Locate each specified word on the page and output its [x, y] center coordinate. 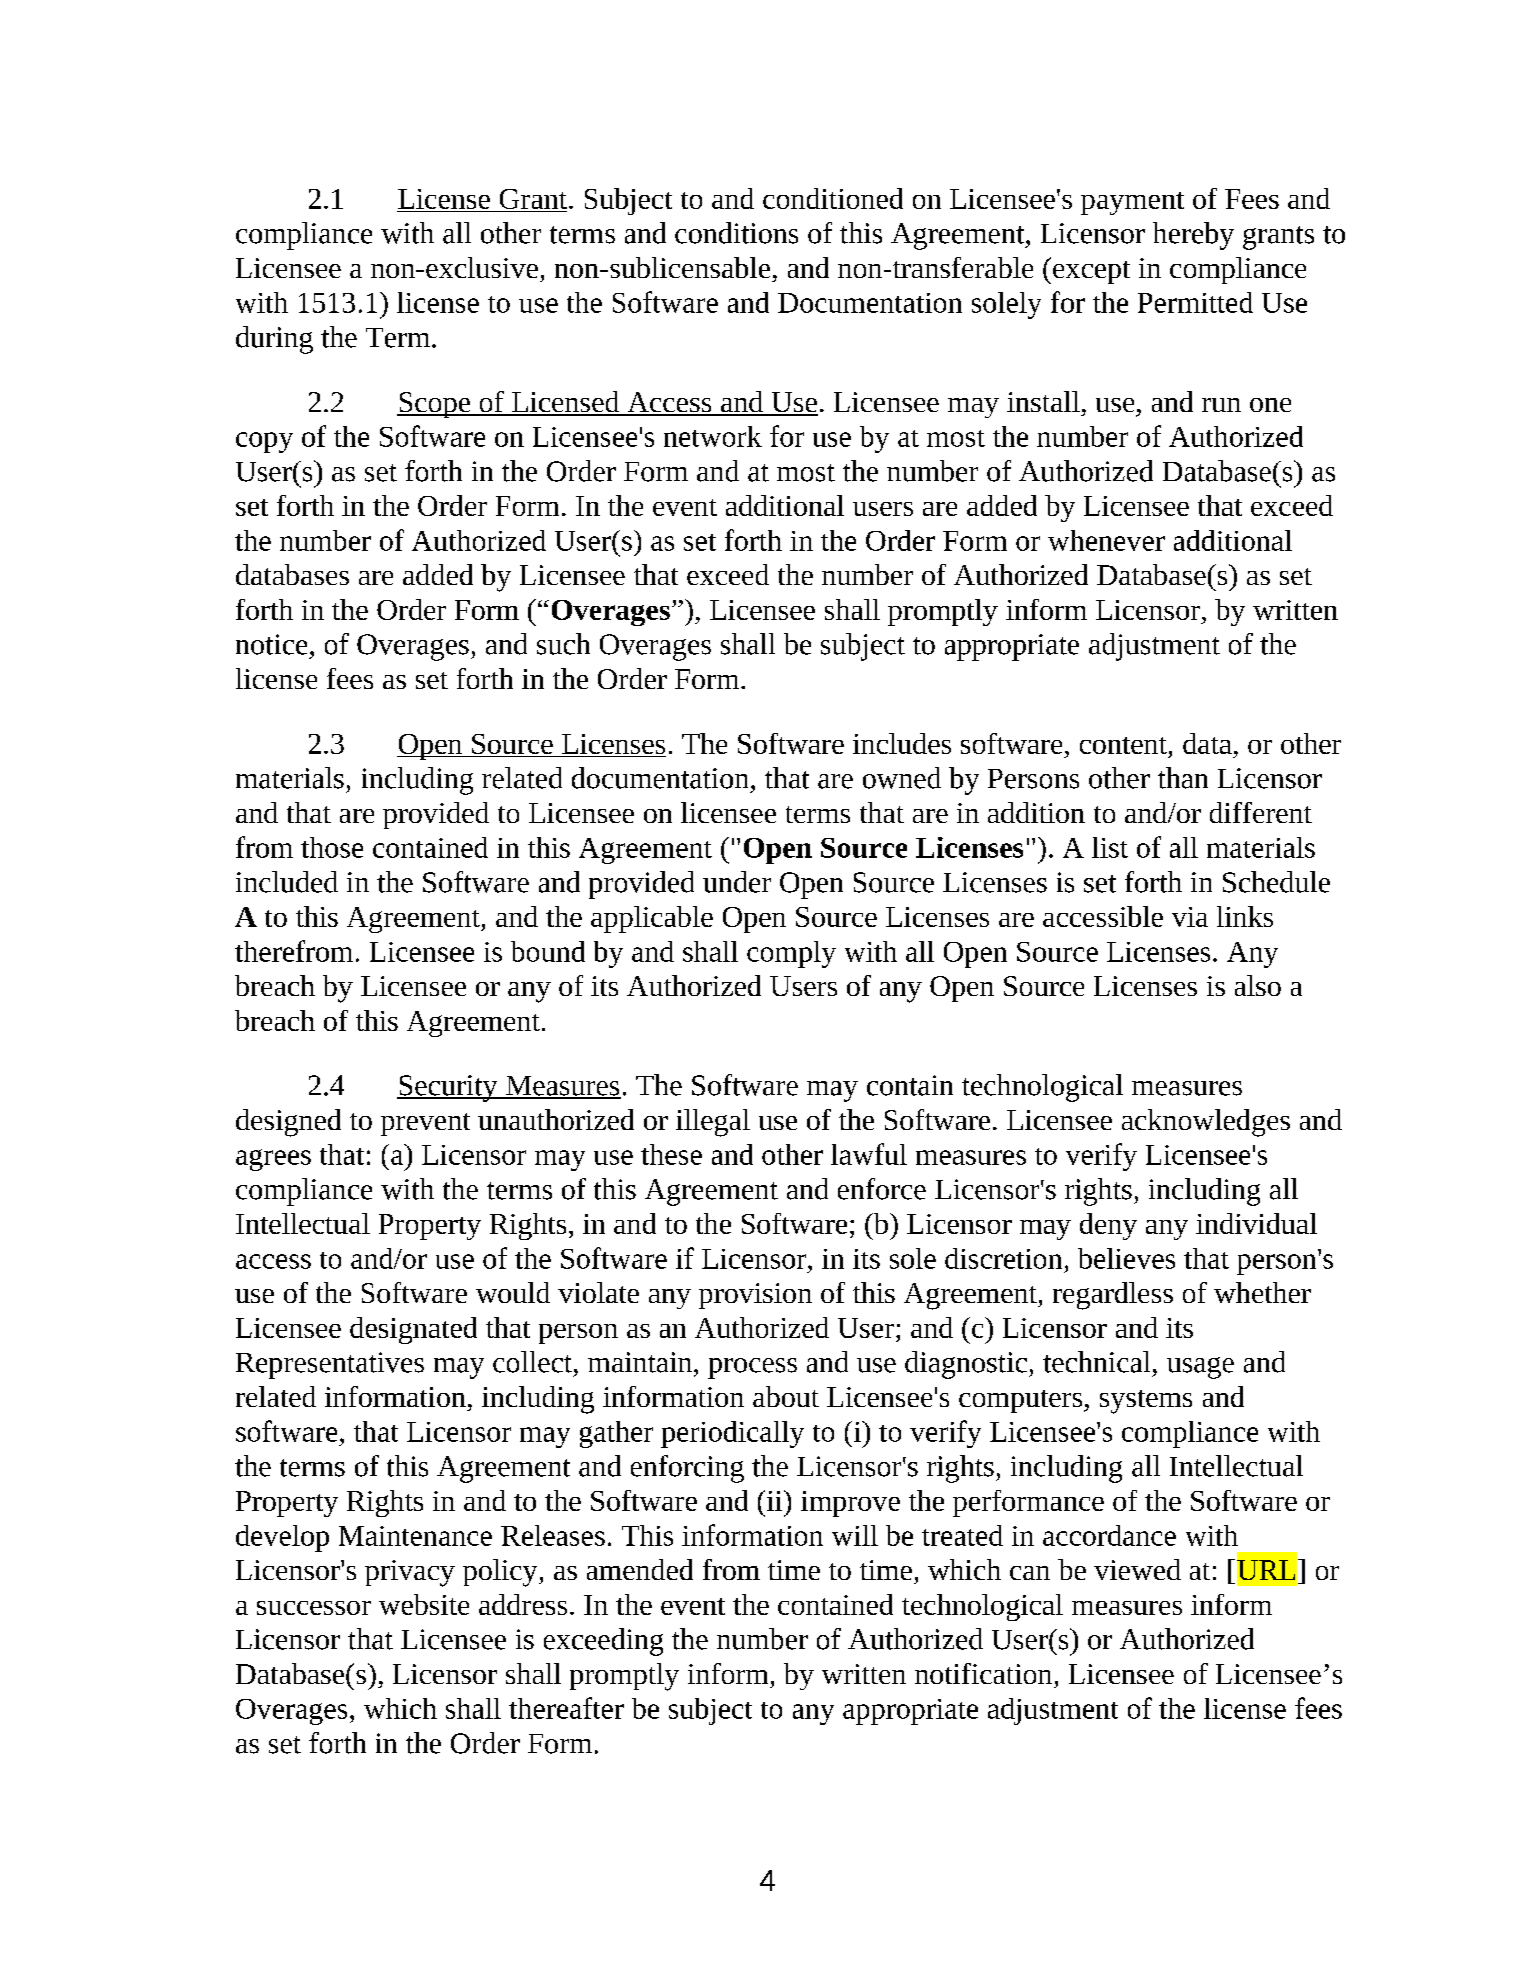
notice [271, 644]
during [274, 340]
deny [1108, 1226]
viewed [1137, 1569]
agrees [273, 1160]
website [424, 1604]
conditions [736, 233]
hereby [1193, 236]
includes [902, 743]
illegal [713, 1123]
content [1123, 745]
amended [640, 1569]
